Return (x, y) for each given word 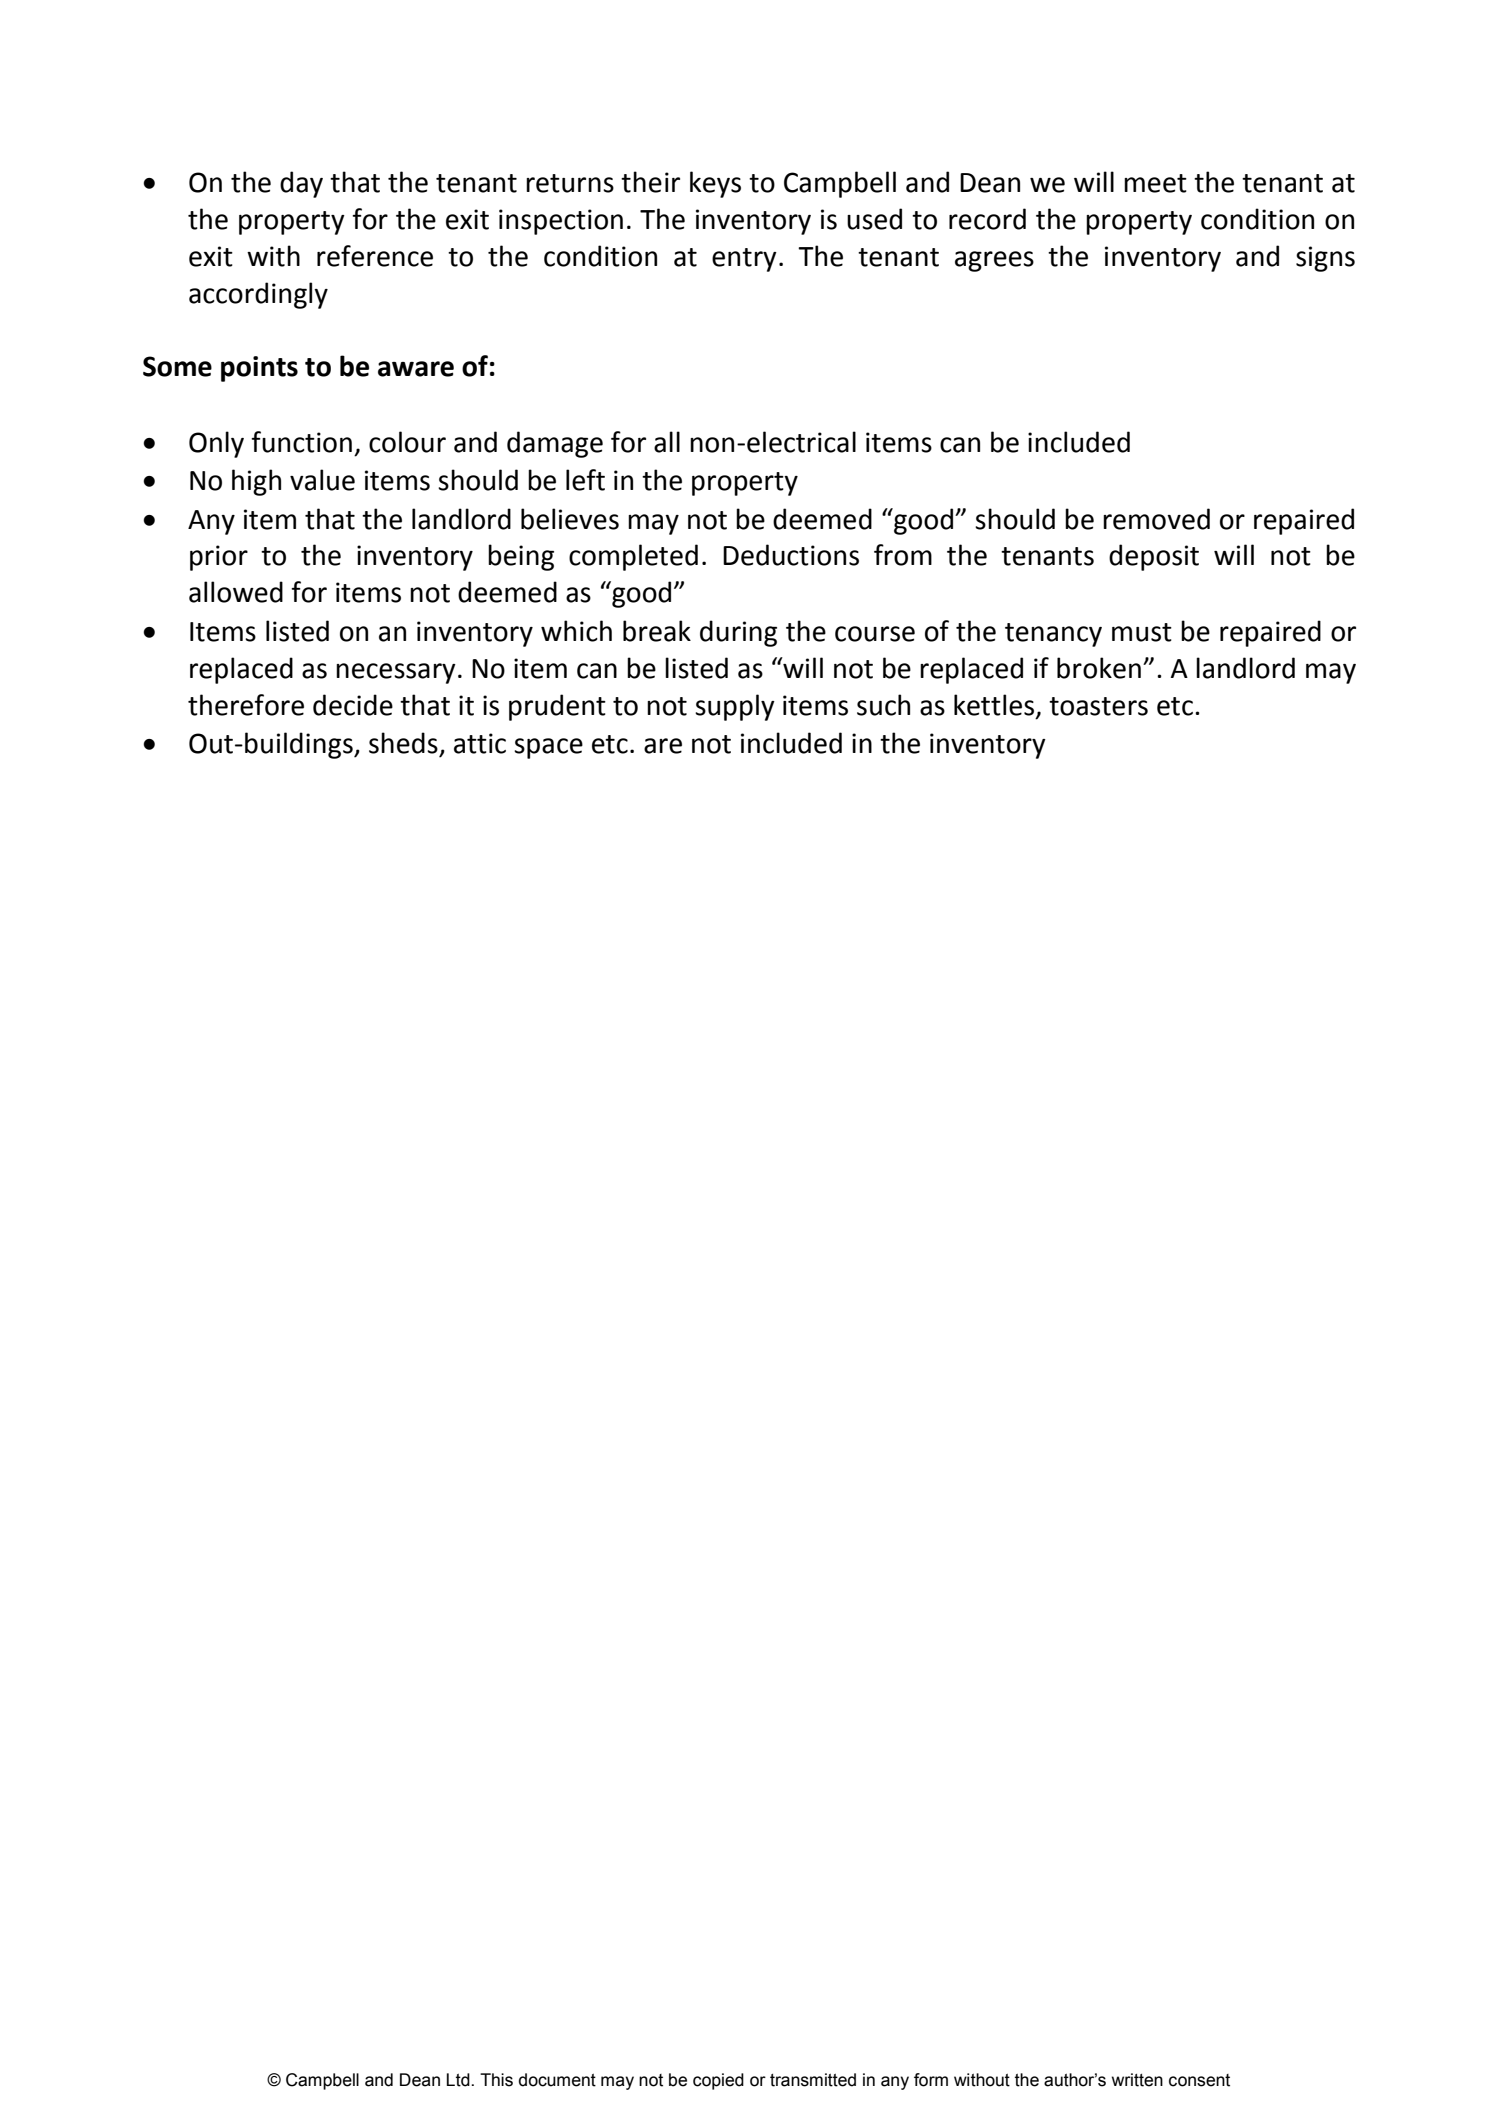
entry (744, 260)
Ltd (459, 2080)
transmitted (813, 2080)
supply (735, 707)
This (496, 2080)
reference (375, 256)
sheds (403, 743)
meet (1155, 183)
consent (1199, 2080)
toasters (1098, 706)
